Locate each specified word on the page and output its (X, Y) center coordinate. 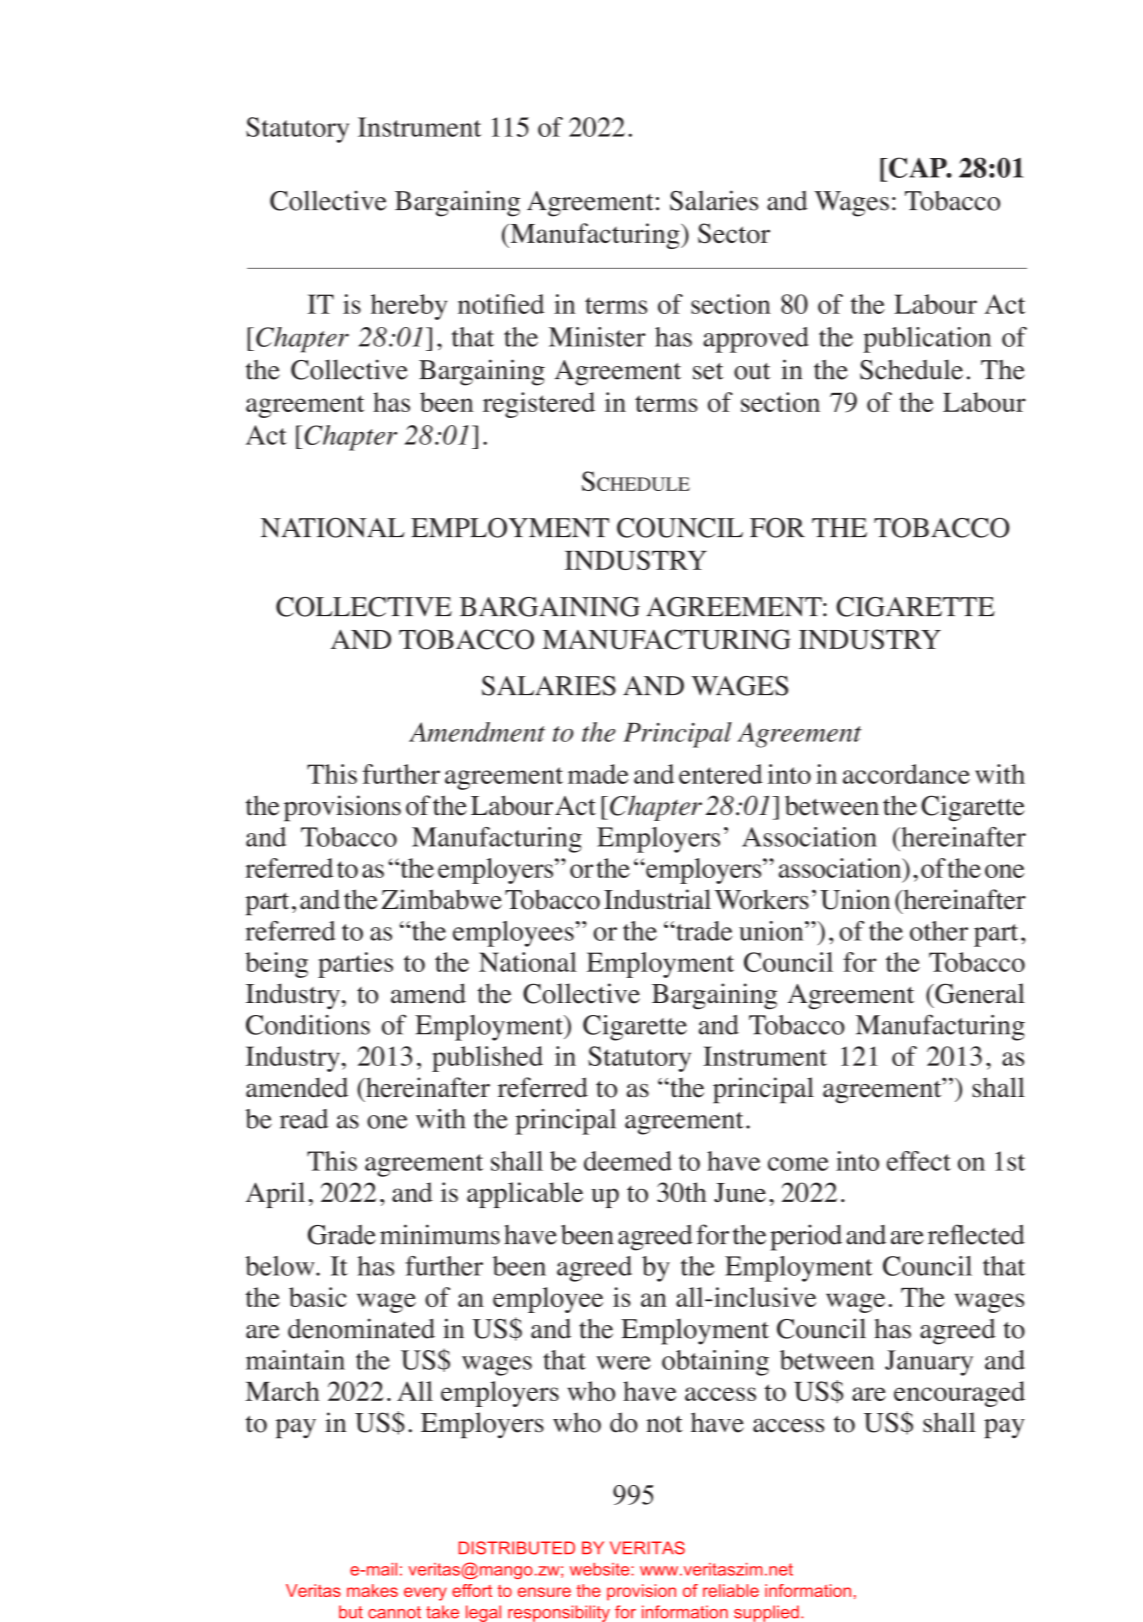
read (304, 1119)
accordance (906, 774)
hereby (409, 307)
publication (927, 340)
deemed (628, 1161)
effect (919, 1161)
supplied (766, 1613)
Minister (597, 337)
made (598, 774)
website (601, 1569)
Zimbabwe (441, 899)
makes (372, 1590)
